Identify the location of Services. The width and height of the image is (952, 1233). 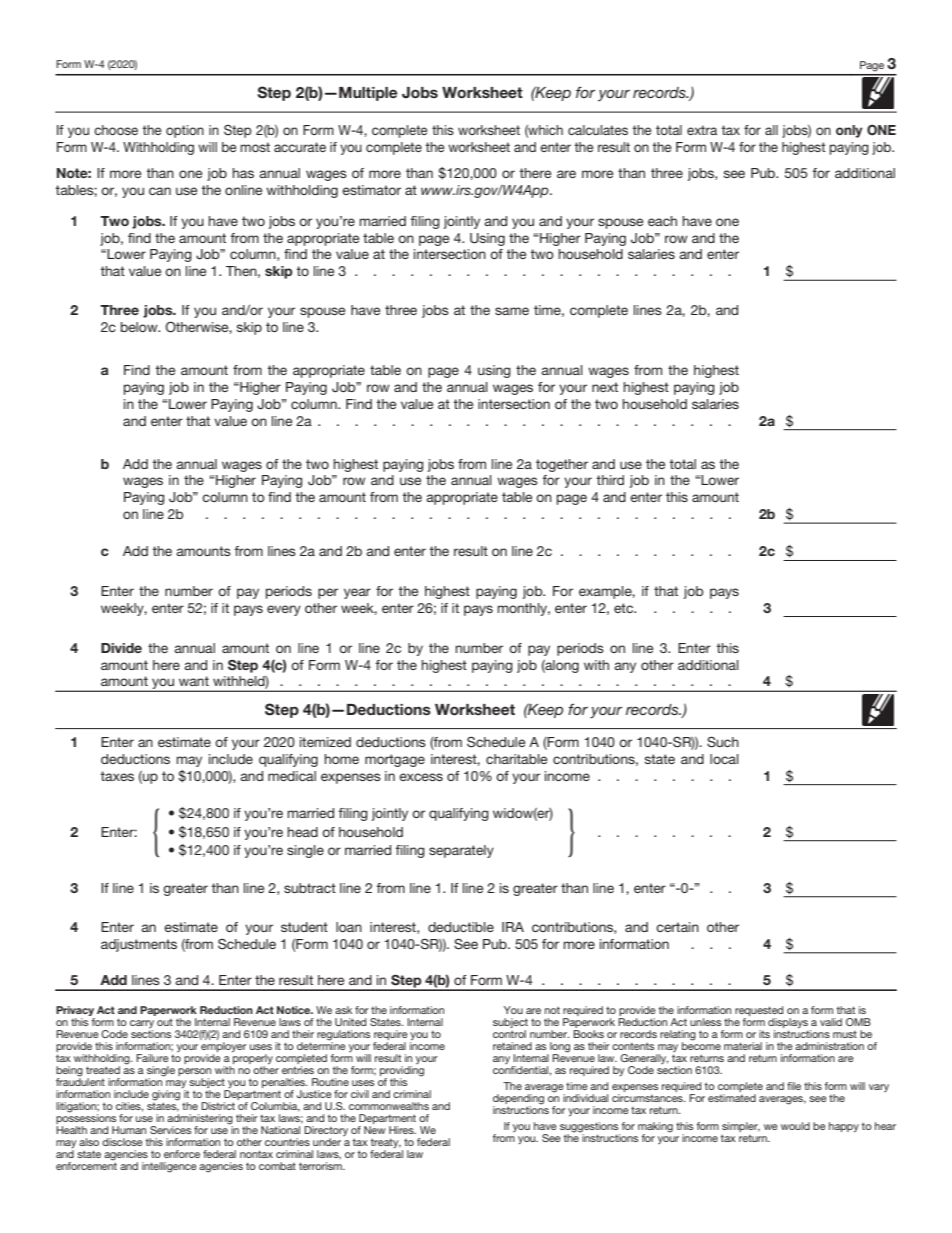
(170, 1130).
